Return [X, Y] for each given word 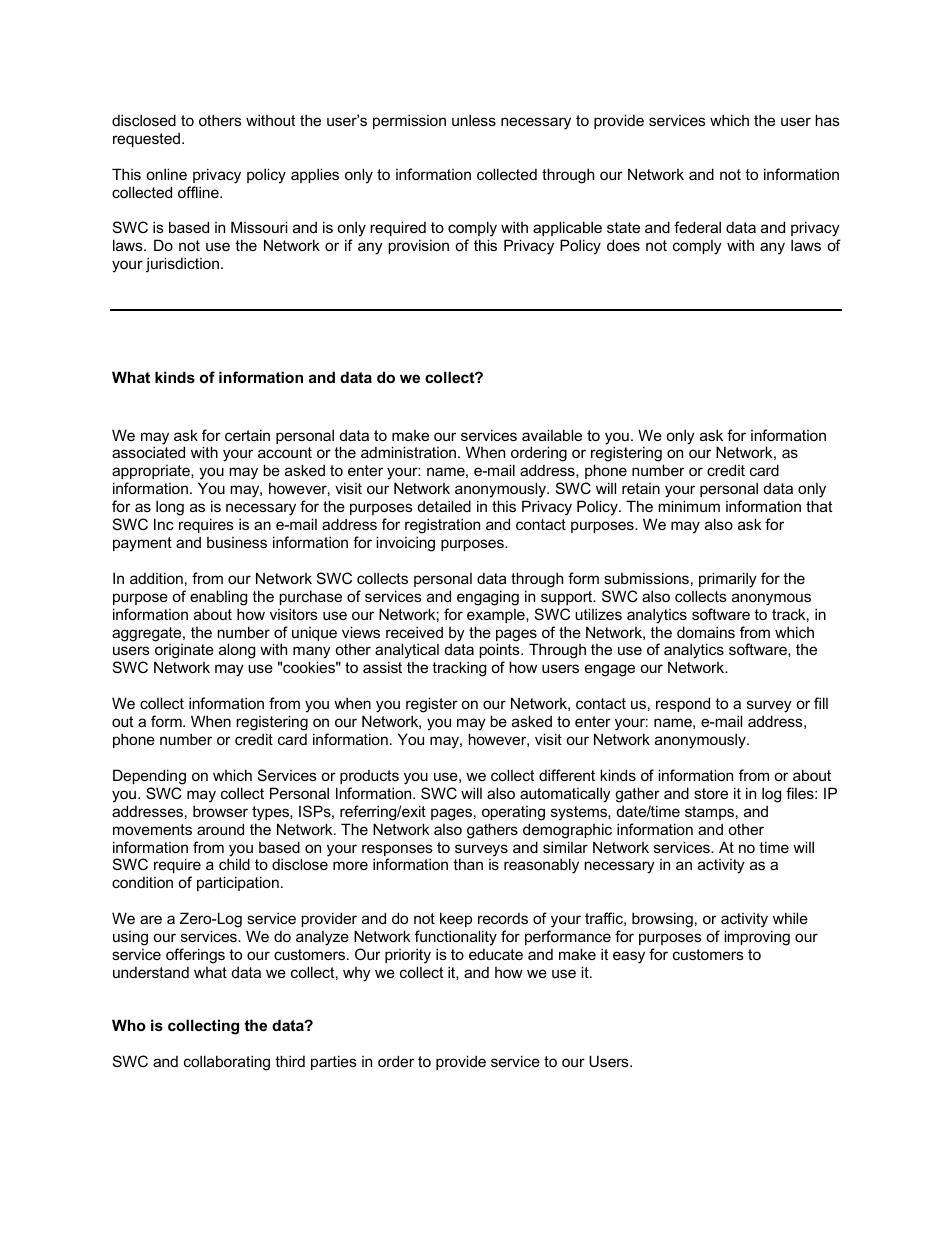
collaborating [227, 1063]
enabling [218, 598]
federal [697, 227]
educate [496, 954]
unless [474, 120]
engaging [488, 598]
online [166, 174]
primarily [728, 580]
